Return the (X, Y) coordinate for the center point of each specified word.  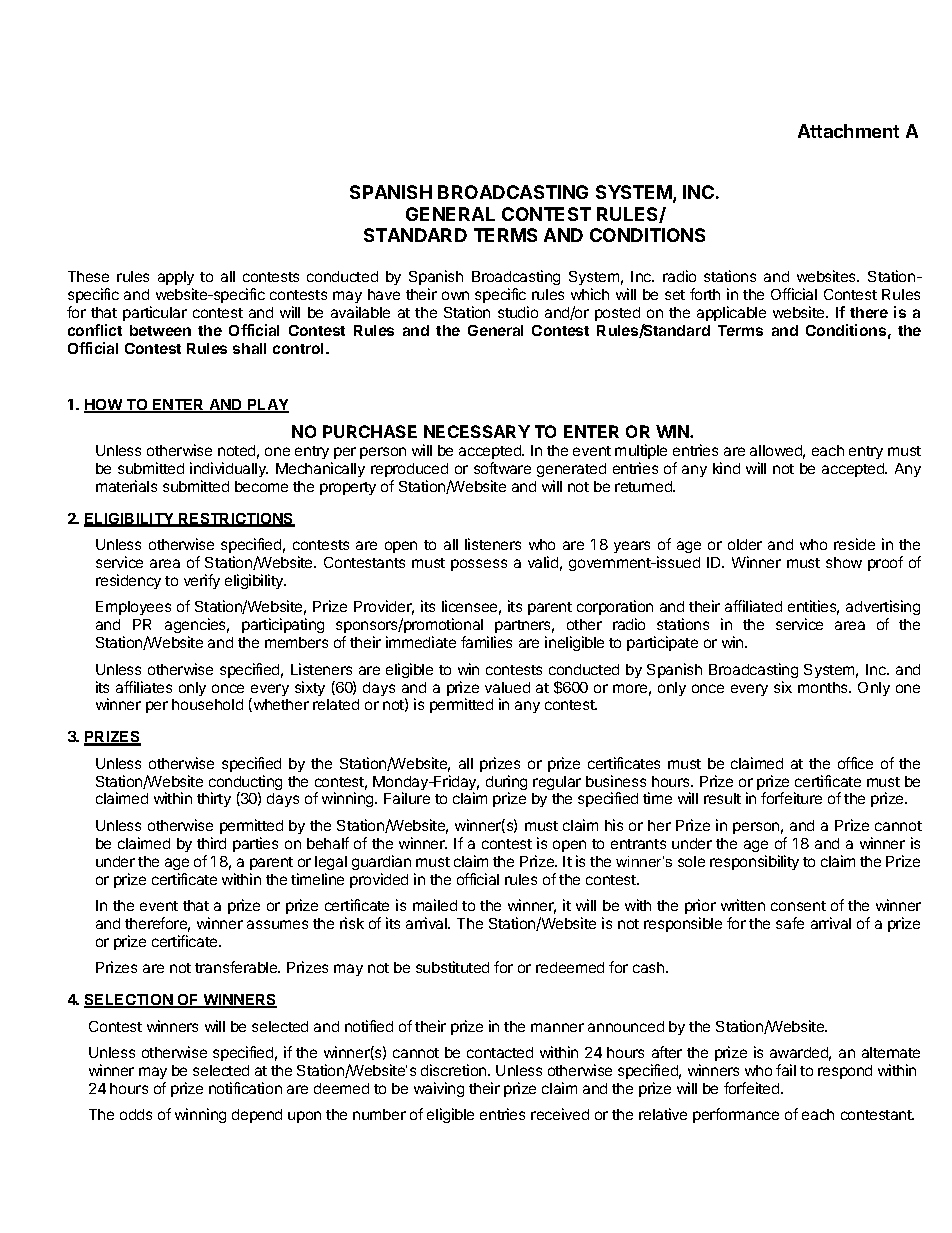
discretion (455, 1070)
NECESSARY (477, 431)
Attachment (848, 131)
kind (726, 468)
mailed (435, 905)
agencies (197, 627)
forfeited (753, 1088)
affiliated (753, 606)
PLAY (267, 406)
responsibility (754, 862)
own (455, 295)
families (486, 642)
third (211, 843)
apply (176, 278)
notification (245, 1088)
